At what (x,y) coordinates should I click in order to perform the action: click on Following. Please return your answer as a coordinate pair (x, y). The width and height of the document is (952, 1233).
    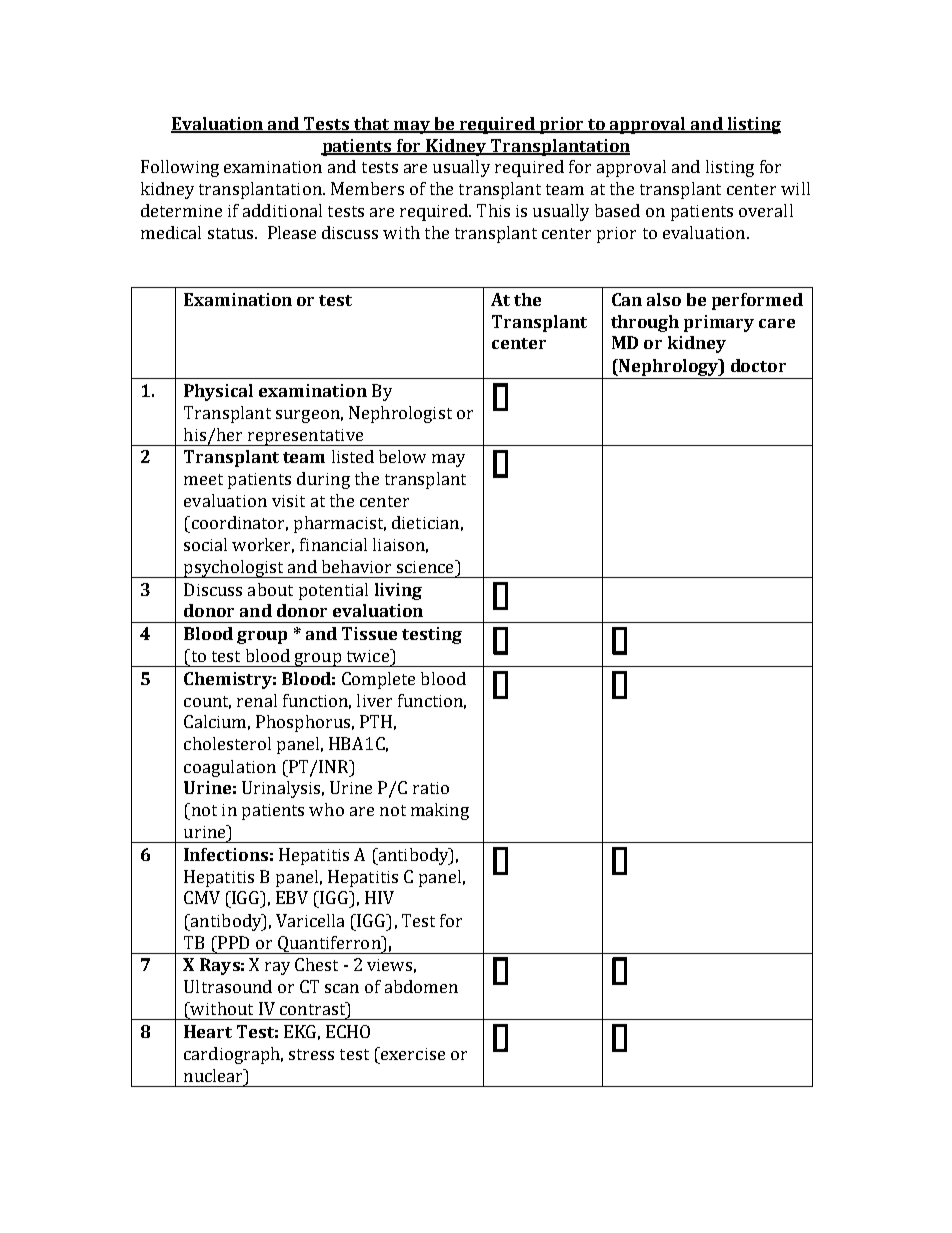
    Looking at the image, I should click on (180, 168).
